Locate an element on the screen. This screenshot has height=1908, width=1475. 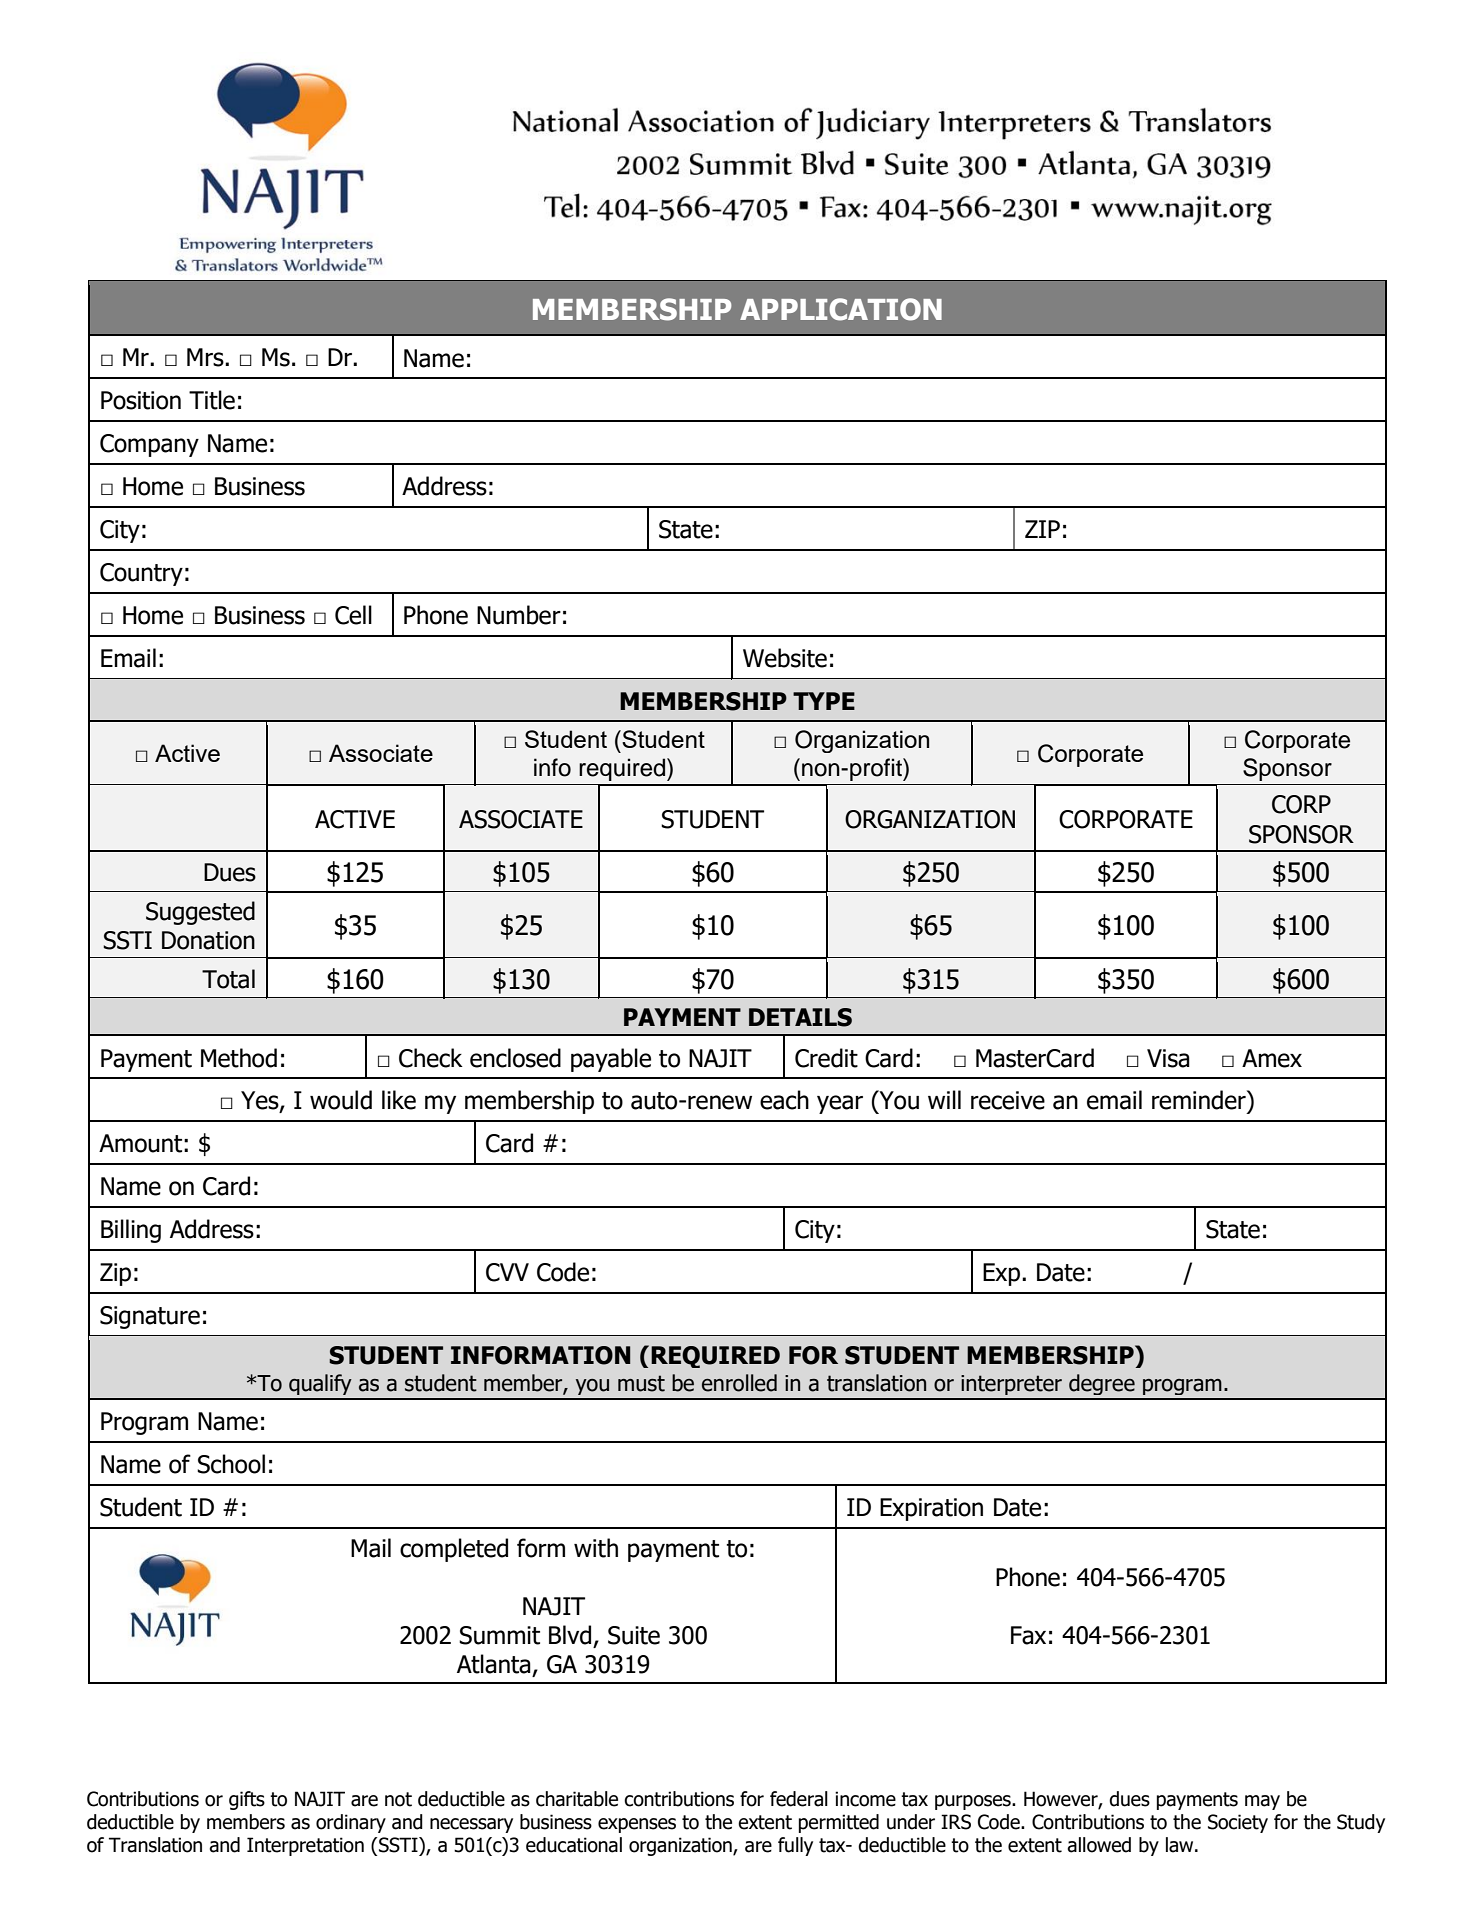
TYPE is located at coordinates (824, 701).
